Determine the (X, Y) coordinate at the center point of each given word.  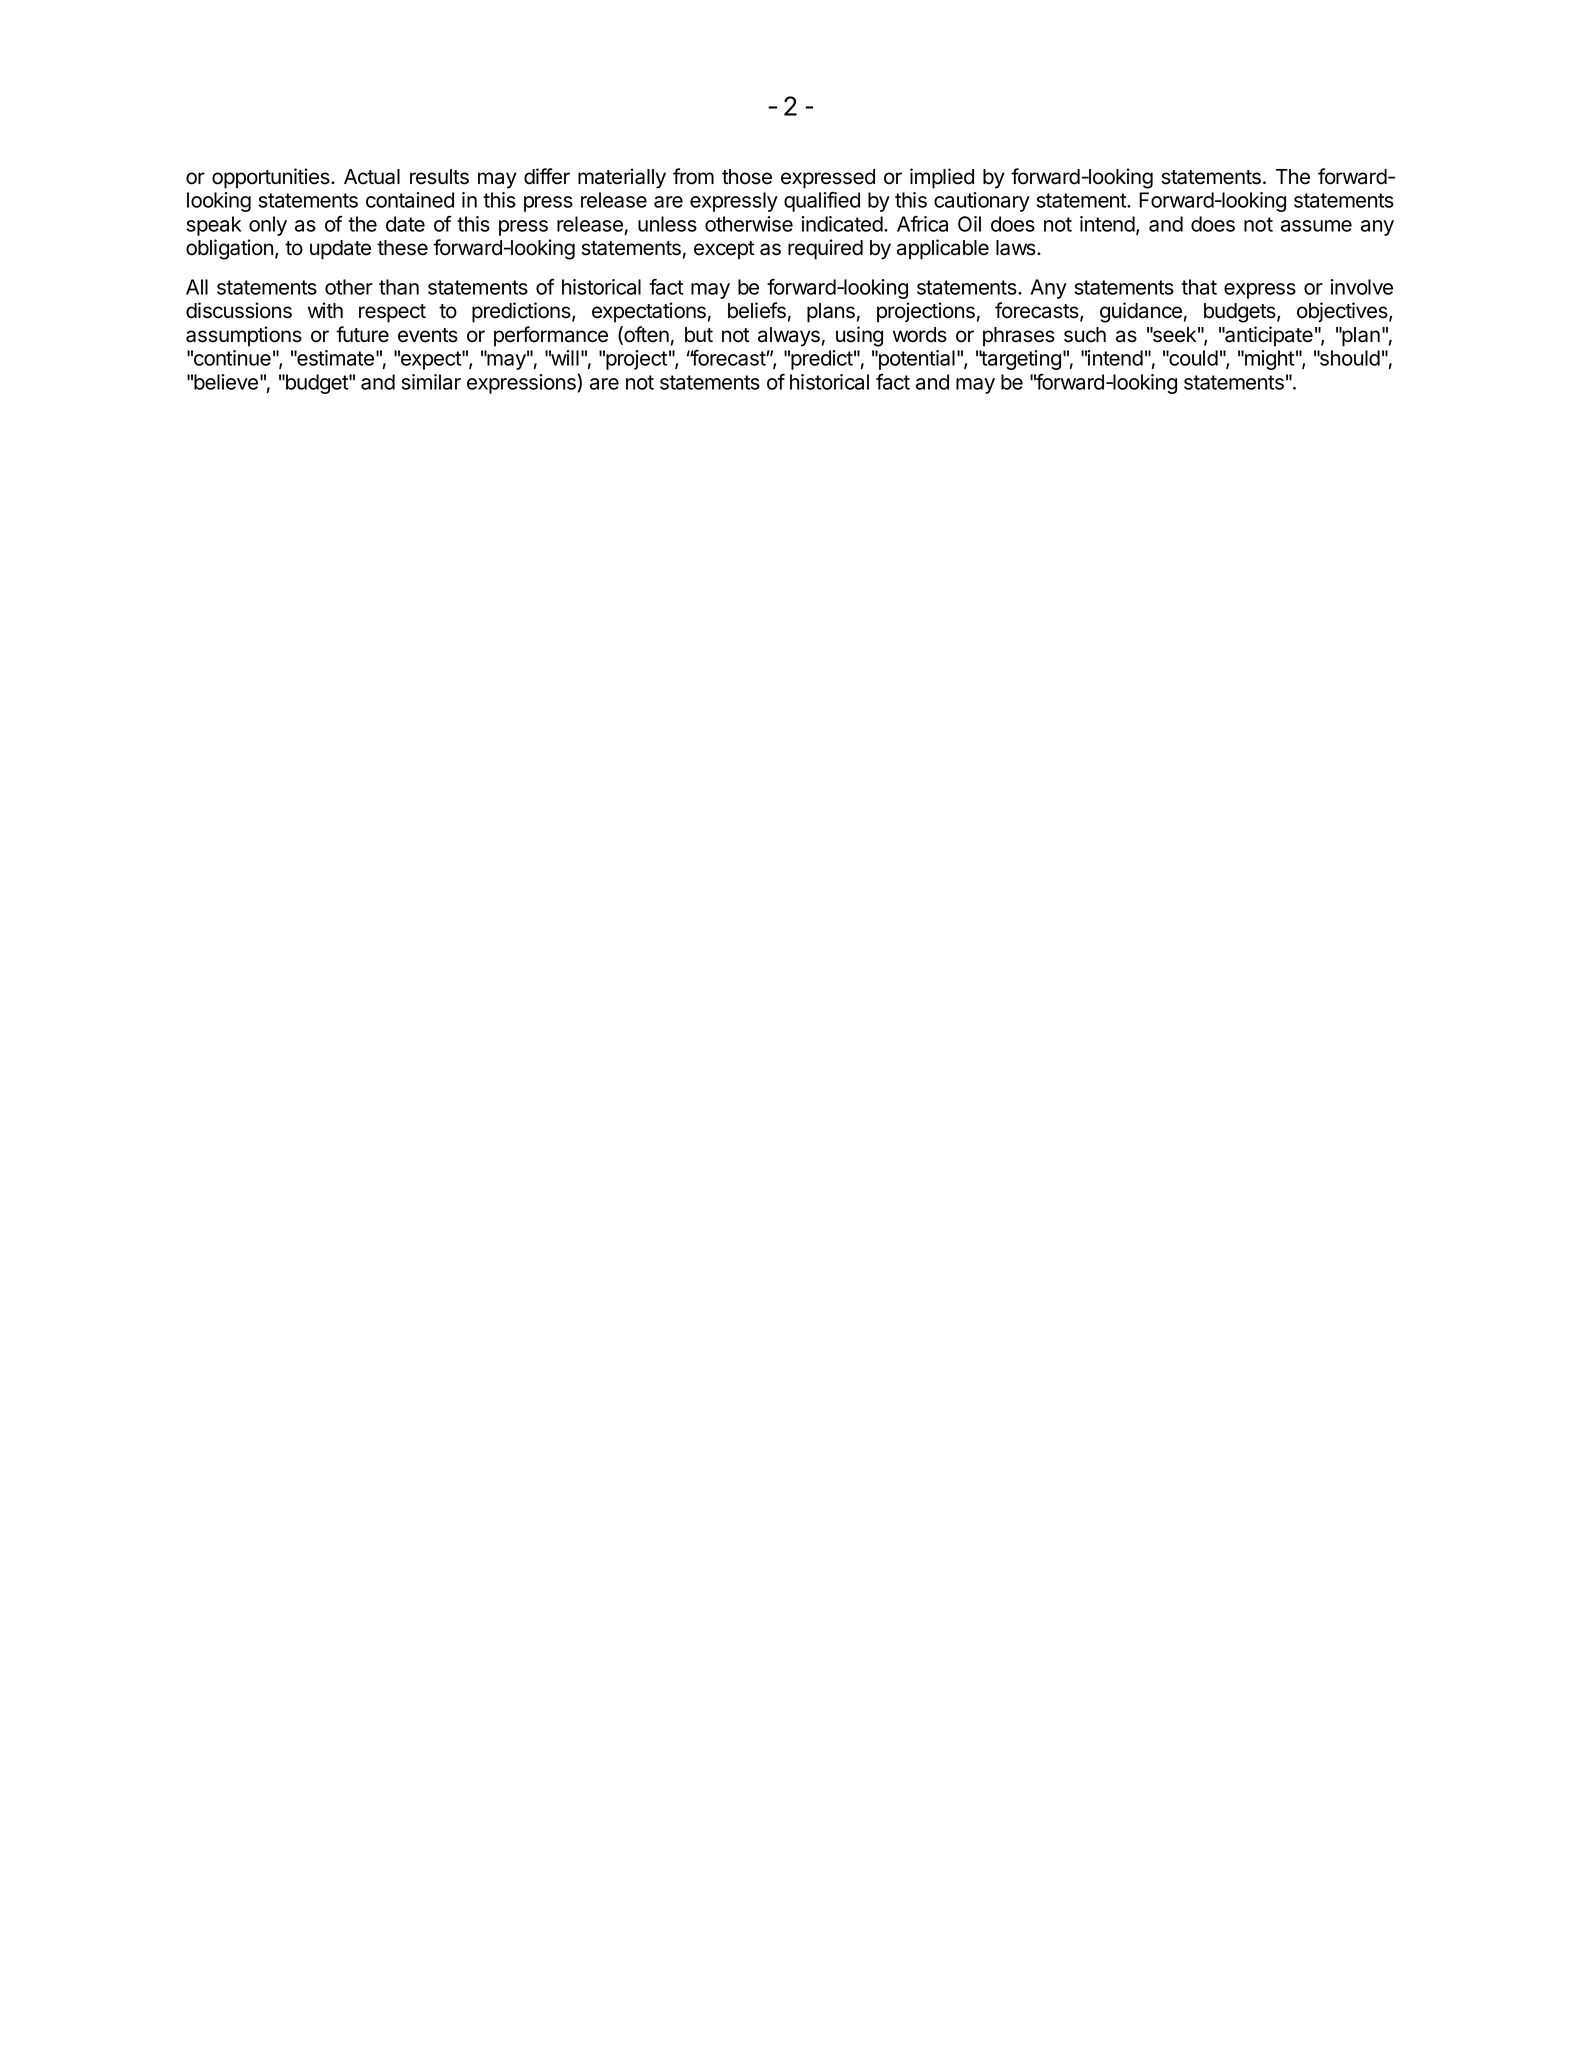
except (724, 250)
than (399, 287)
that (1199, 287)
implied (942, 178)
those (747, 177)
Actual (372, 177)
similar (431, 382)
